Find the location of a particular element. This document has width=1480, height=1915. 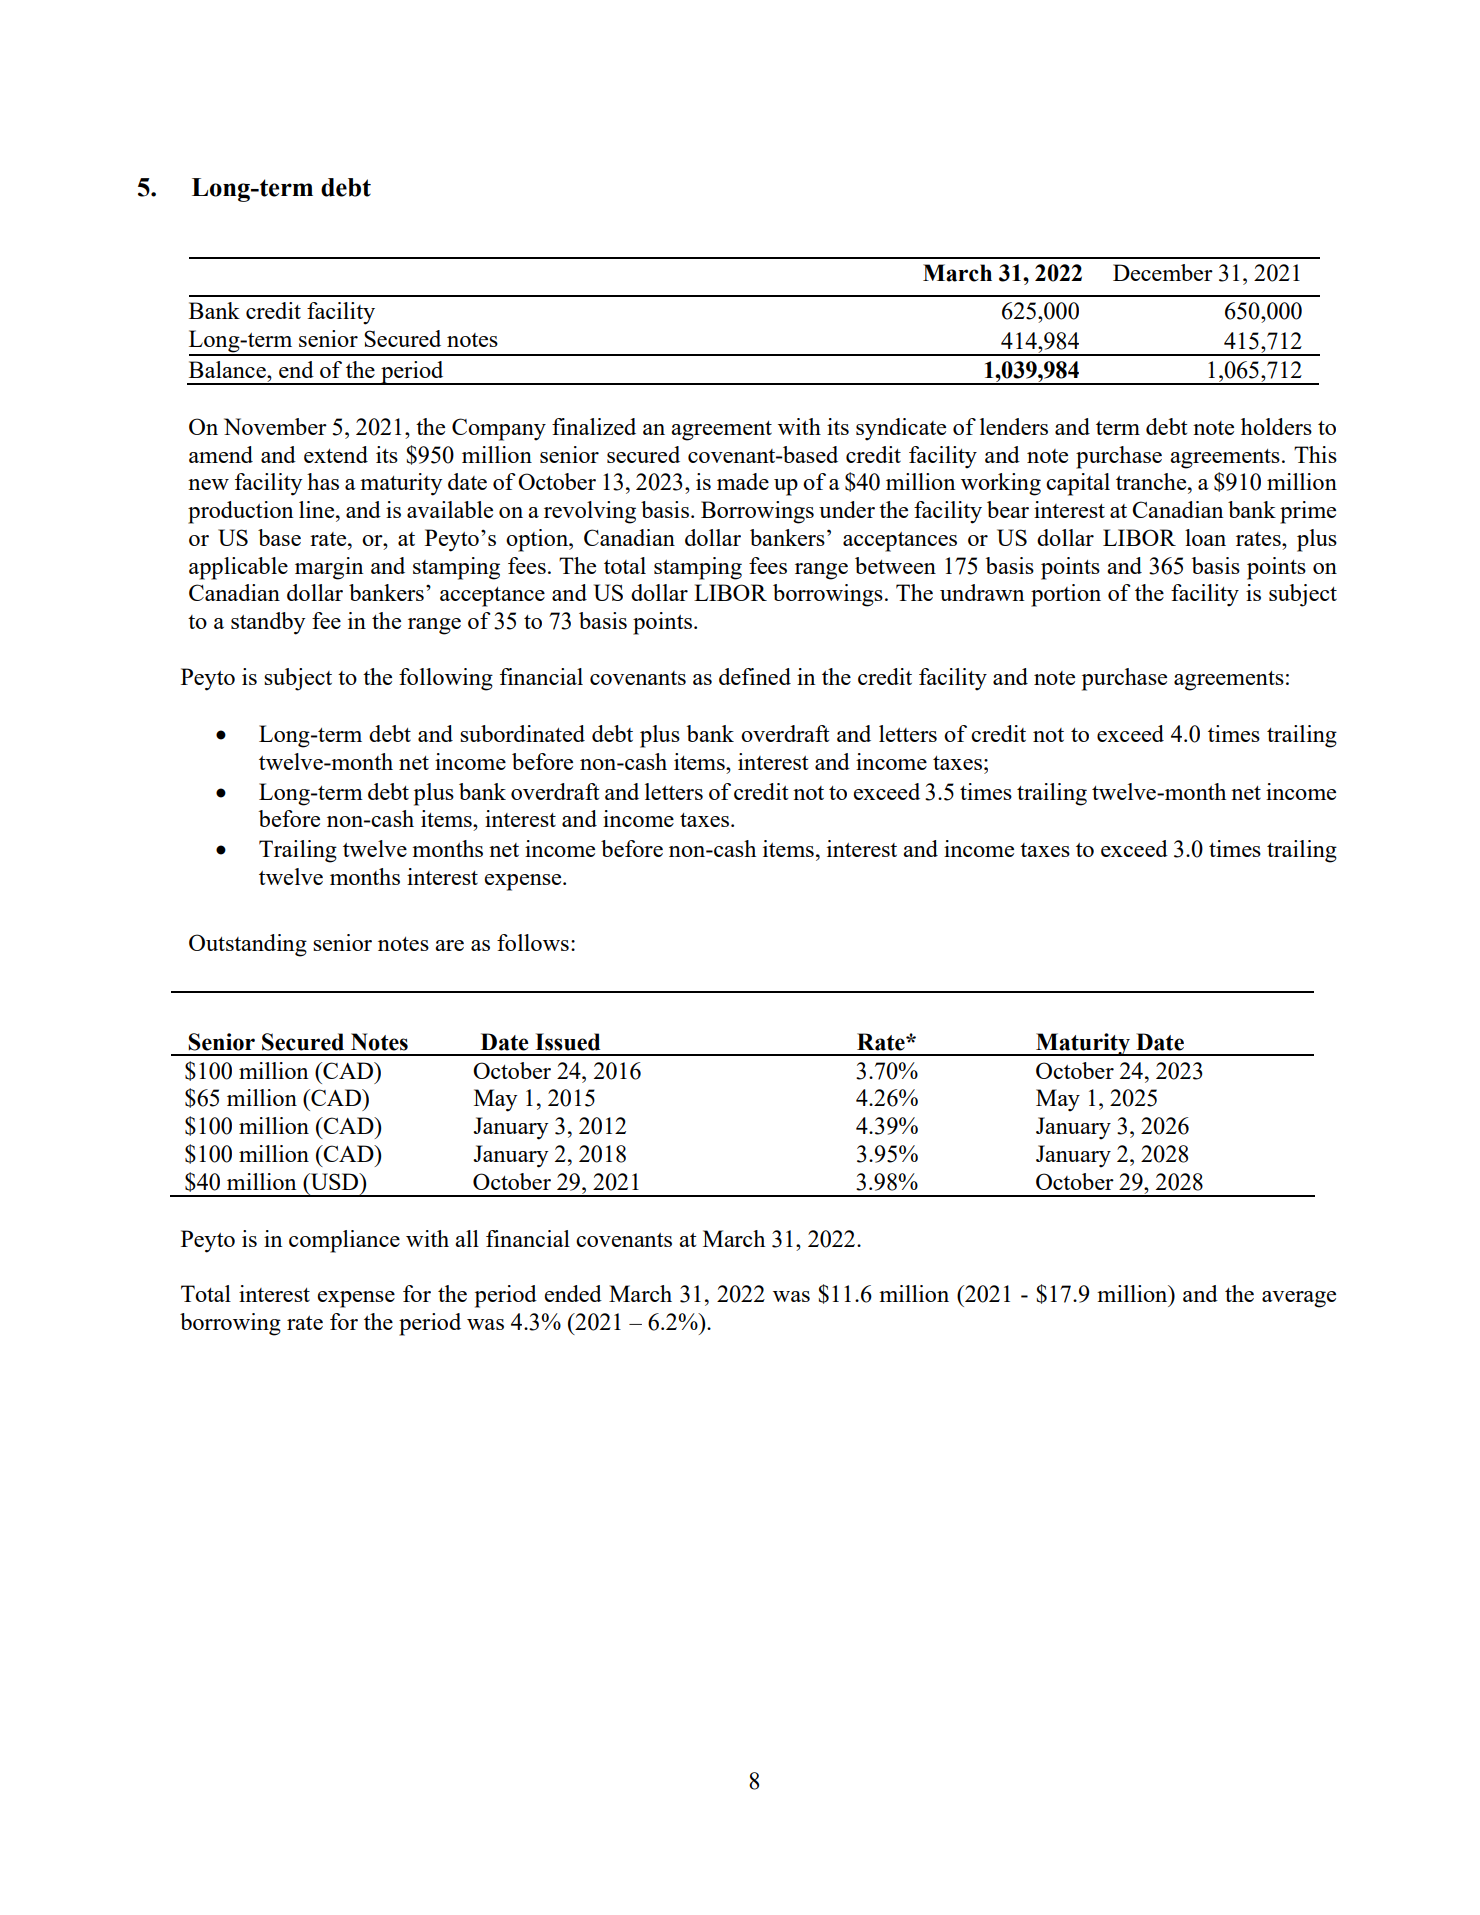

portion is located at coordinates (1066, 595).
